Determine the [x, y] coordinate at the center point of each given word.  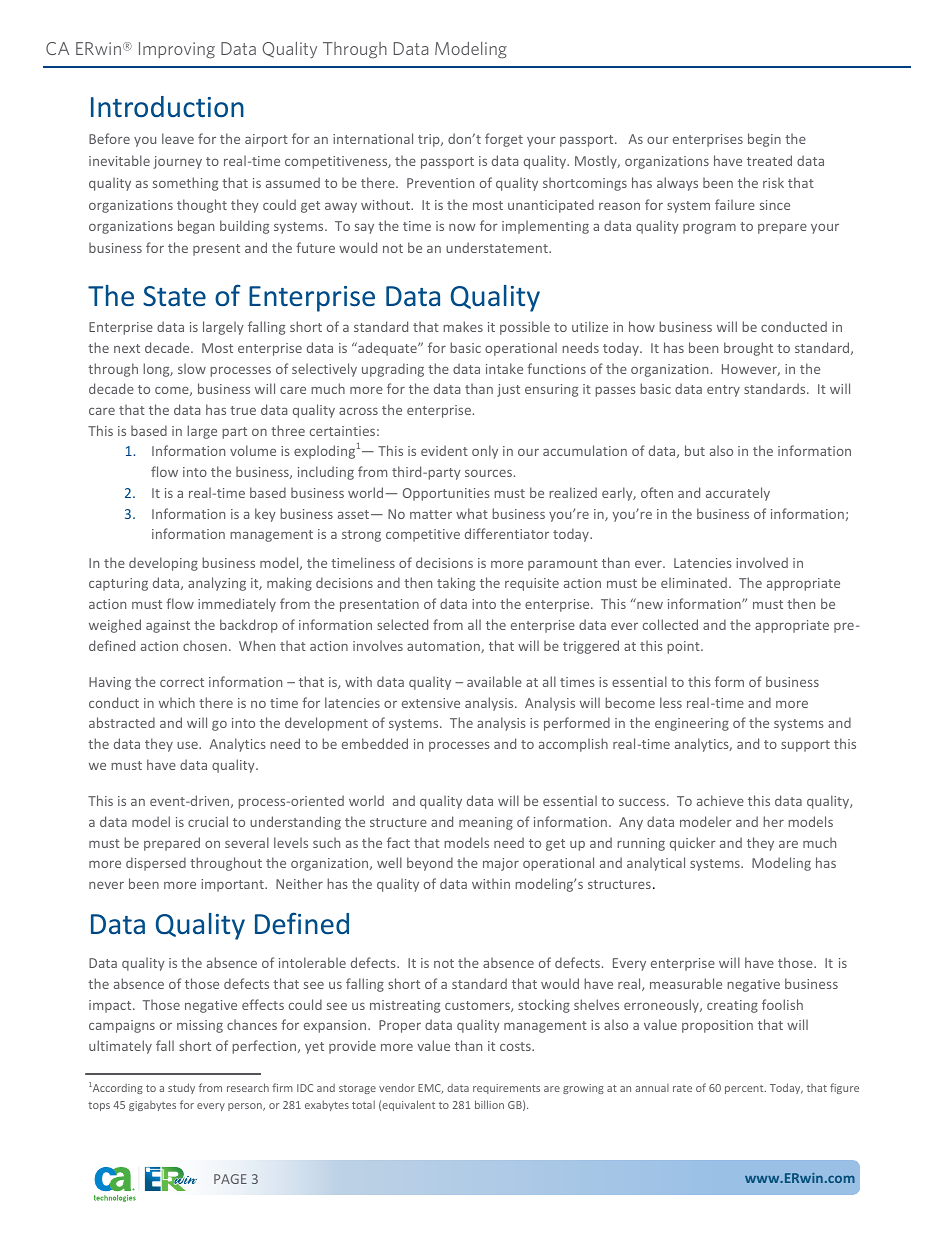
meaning [486, 823]
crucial [208, 821]
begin [764, 140]
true [243, 410]
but [695, 450]
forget [504, 140]
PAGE [230, 1179]
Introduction [167, 106]
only [485, 452]
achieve [720, 800]
